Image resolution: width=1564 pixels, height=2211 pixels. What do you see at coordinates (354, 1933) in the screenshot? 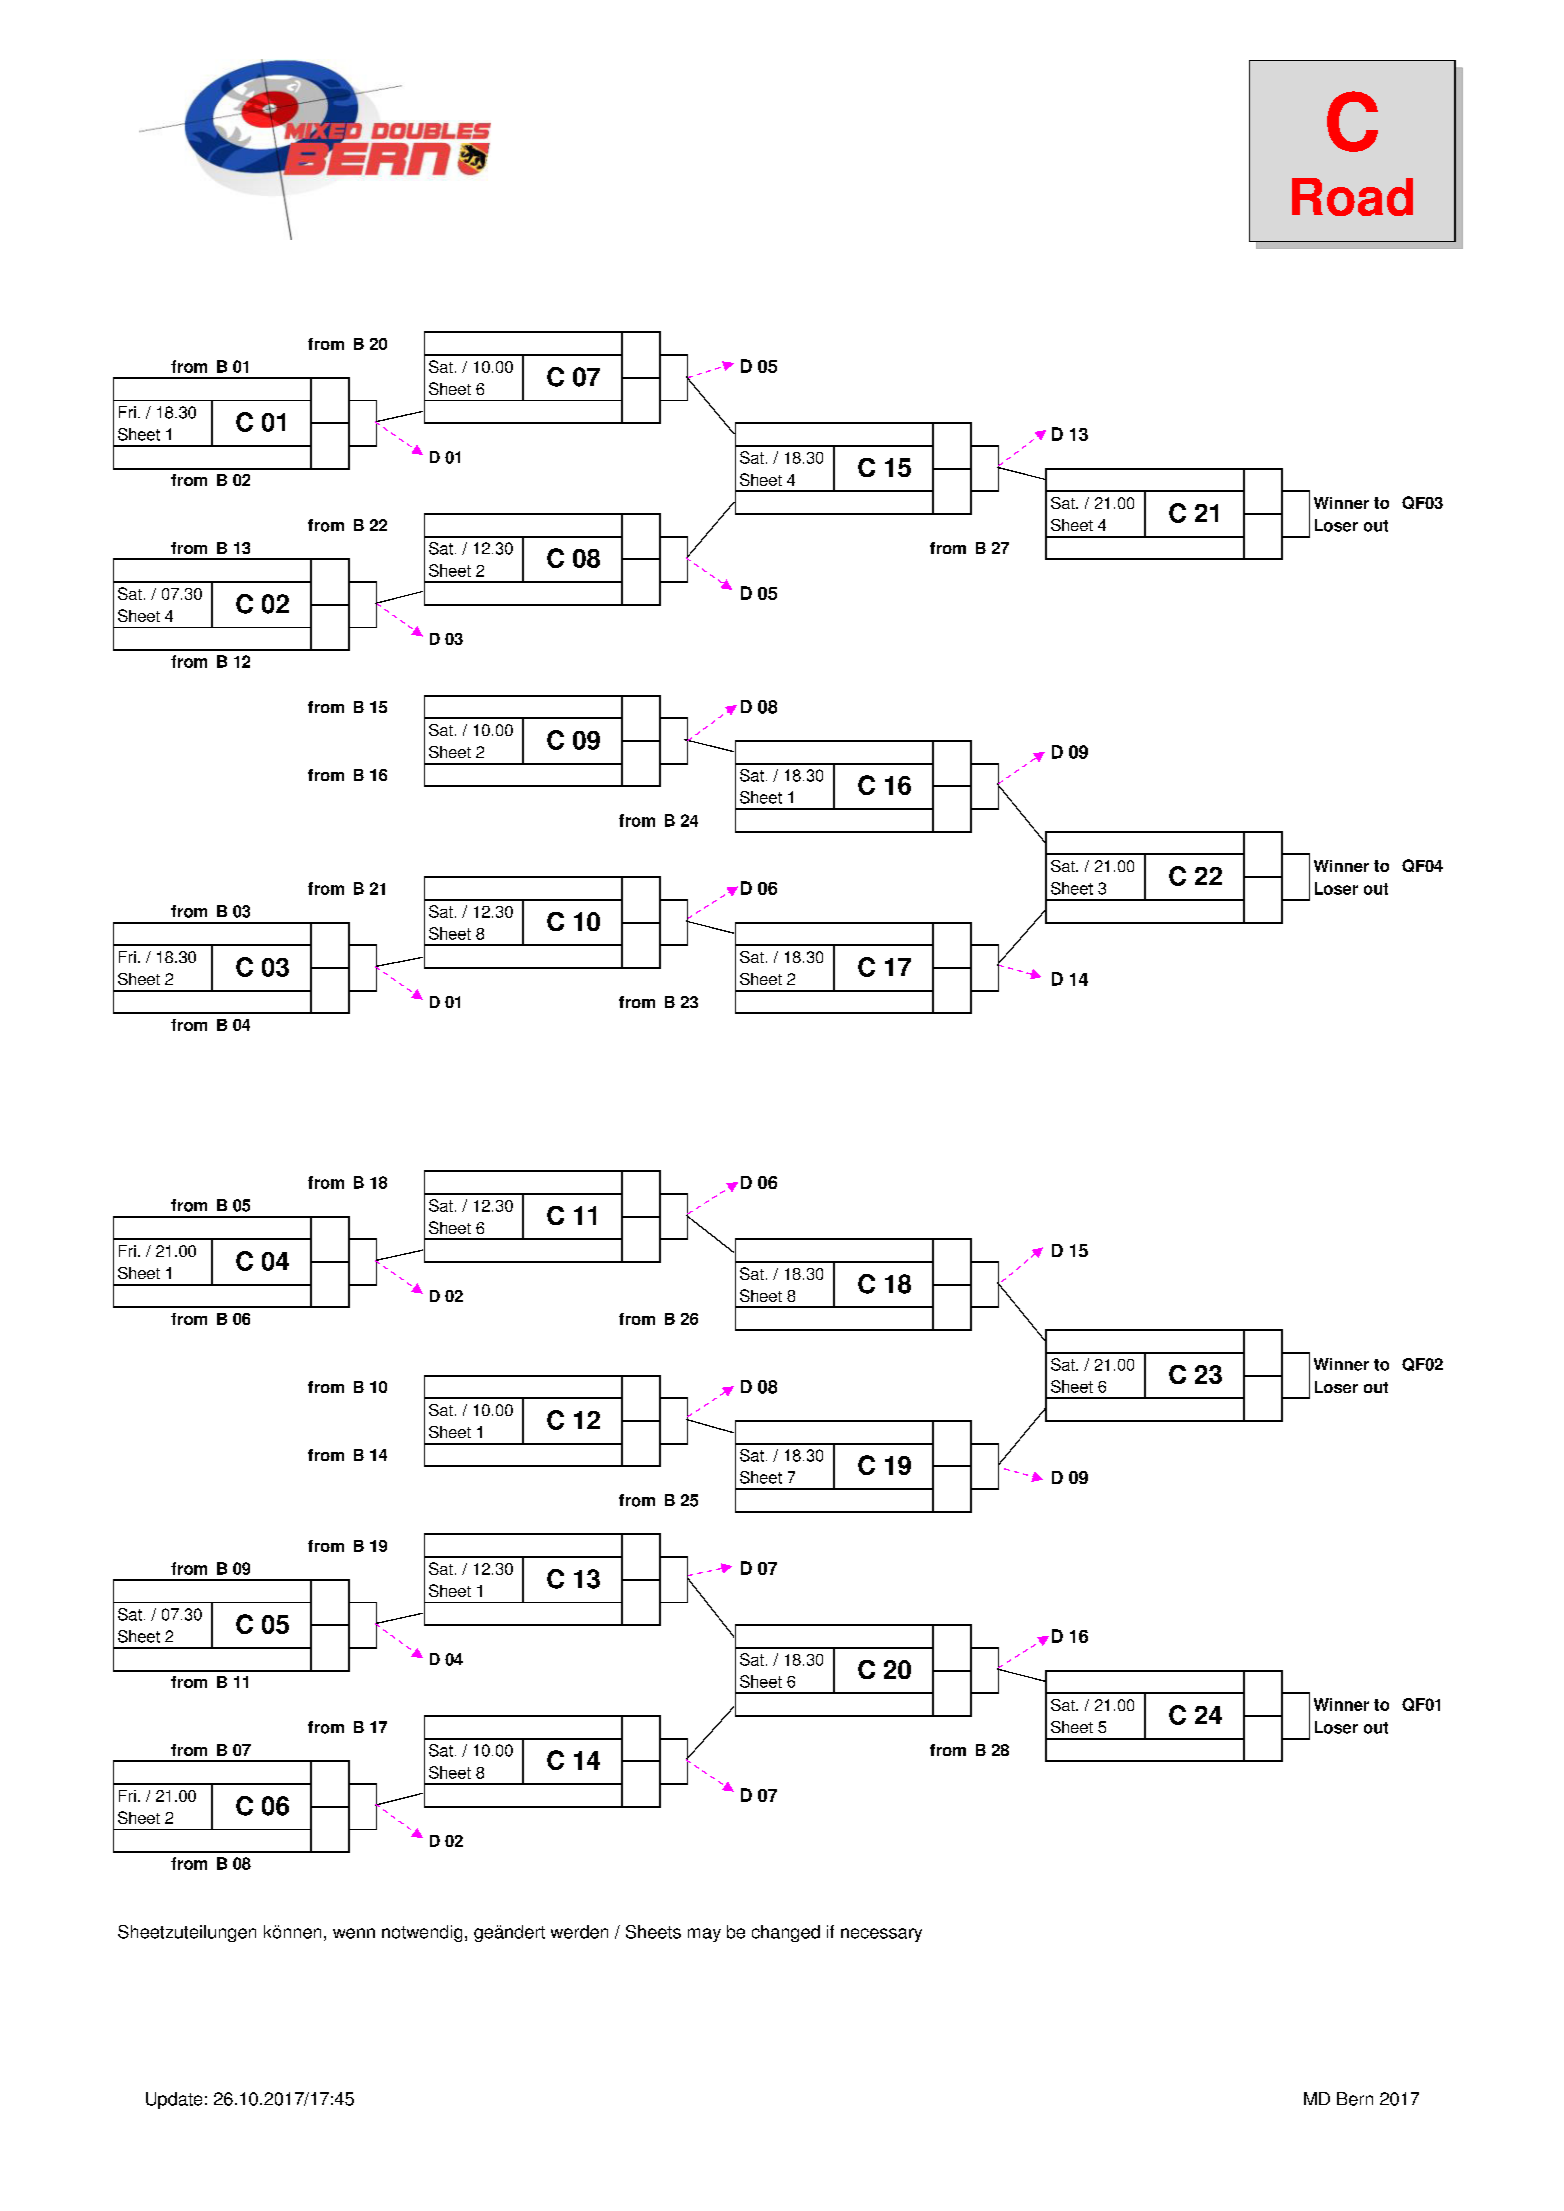
I see `wenn` at bounding box center [354, 1933].
